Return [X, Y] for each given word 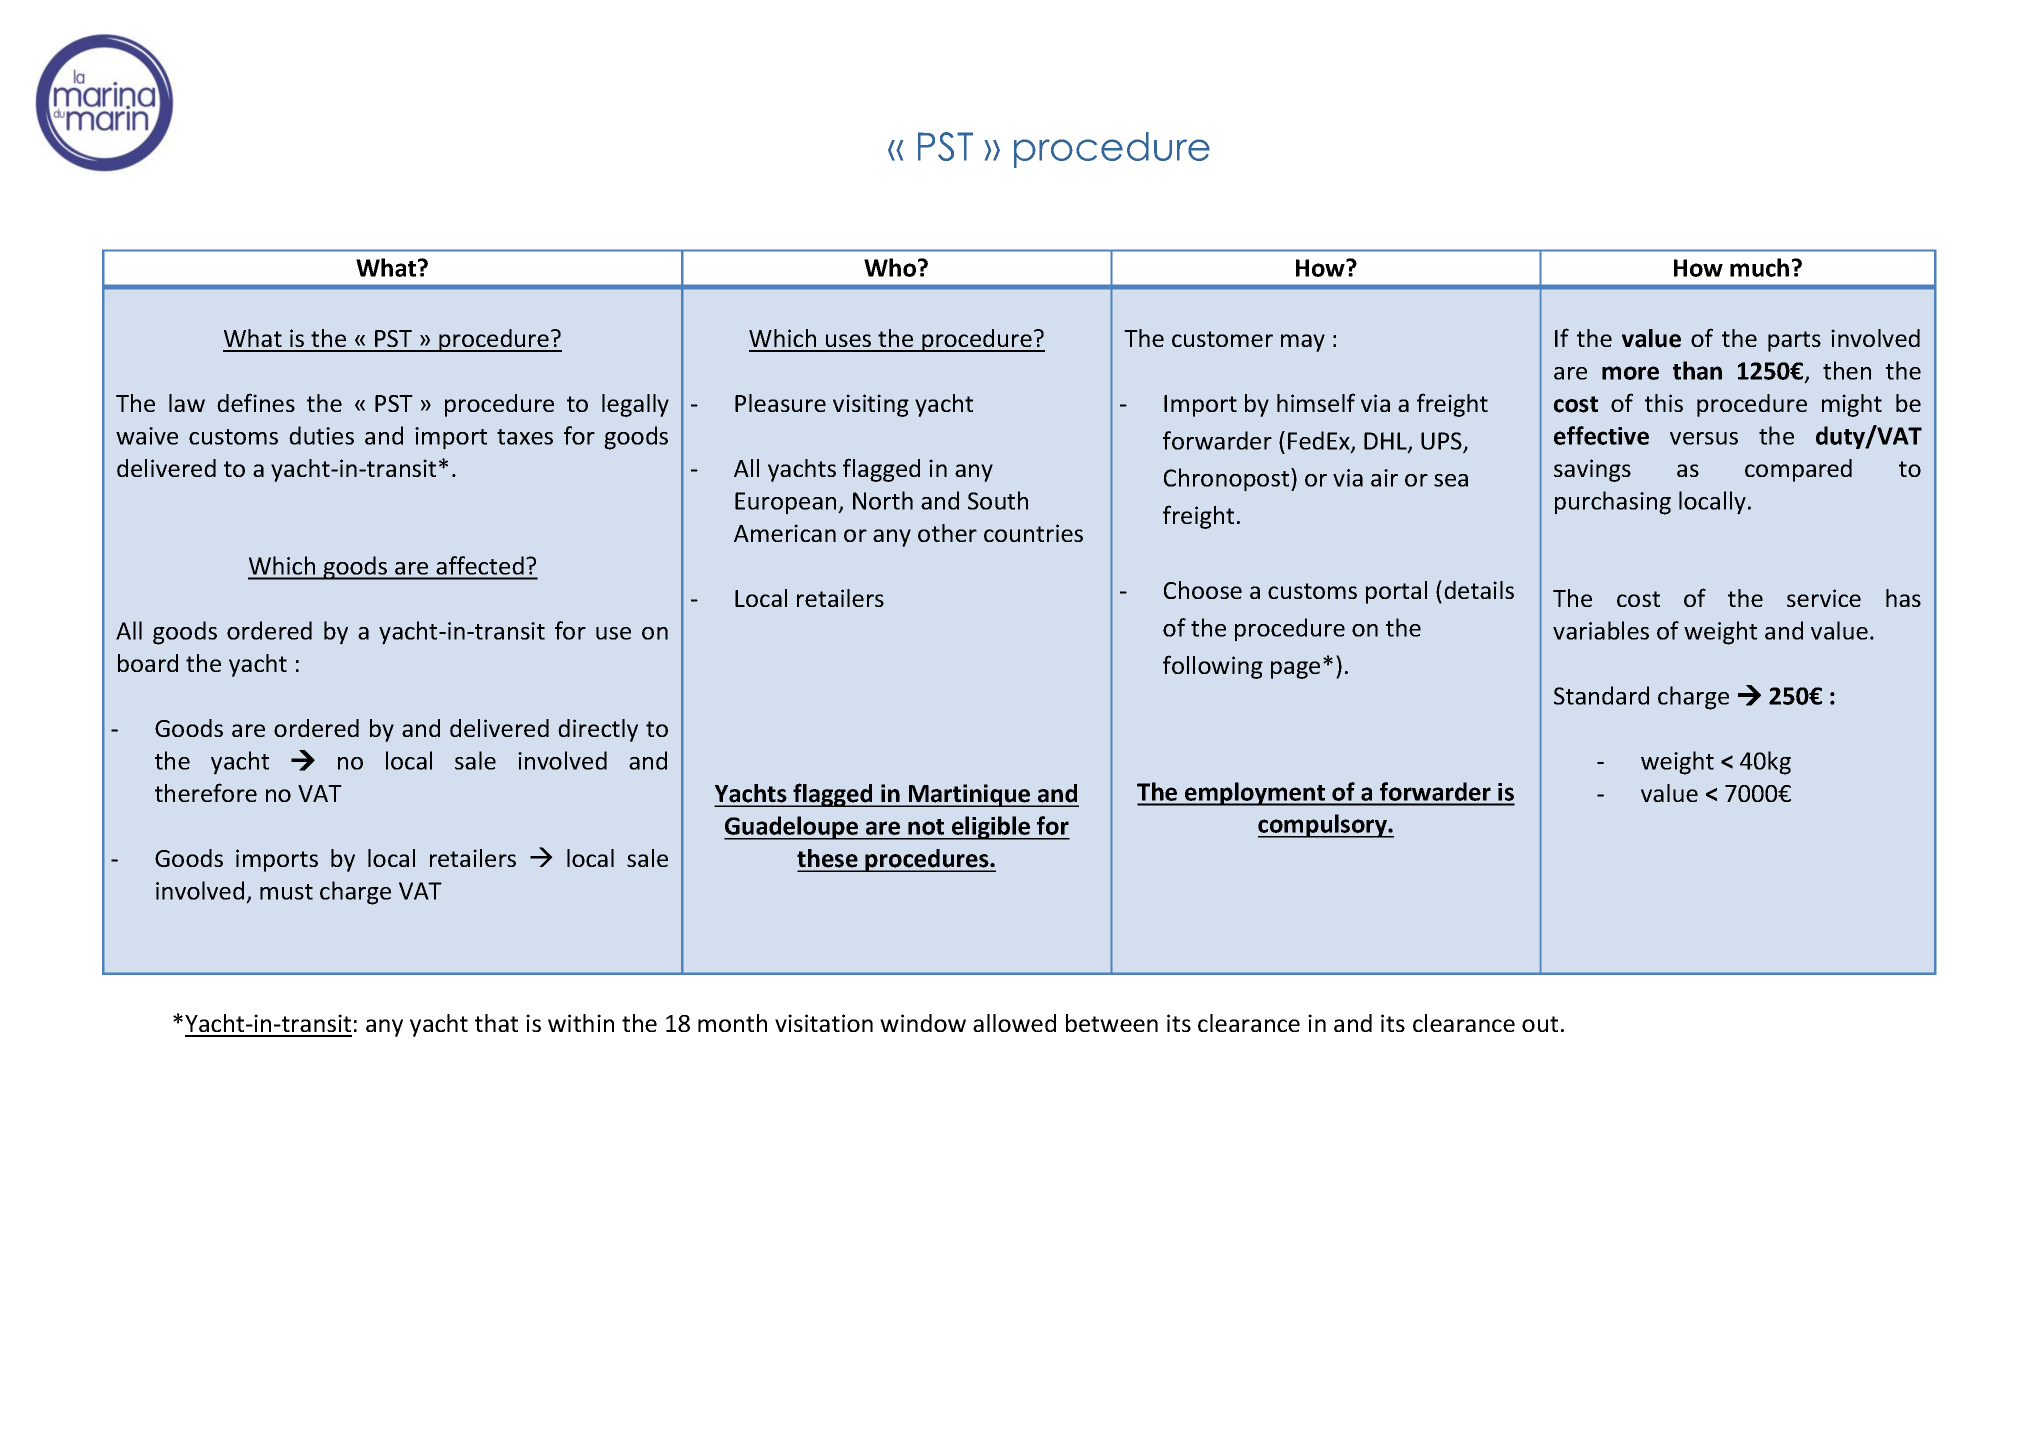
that [496, 1023]
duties [321, 435]
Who [891, 267]
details [1479, 590]
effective [1601, 435]
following [1213, 667]
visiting [871, 405]
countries [1033, 533]
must [286, 892]
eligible [991, 828]
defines [256, 402]
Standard [1601, 695]
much [1759, 267]
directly [598, 730]
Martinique [969, 795]
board [148, 663]
